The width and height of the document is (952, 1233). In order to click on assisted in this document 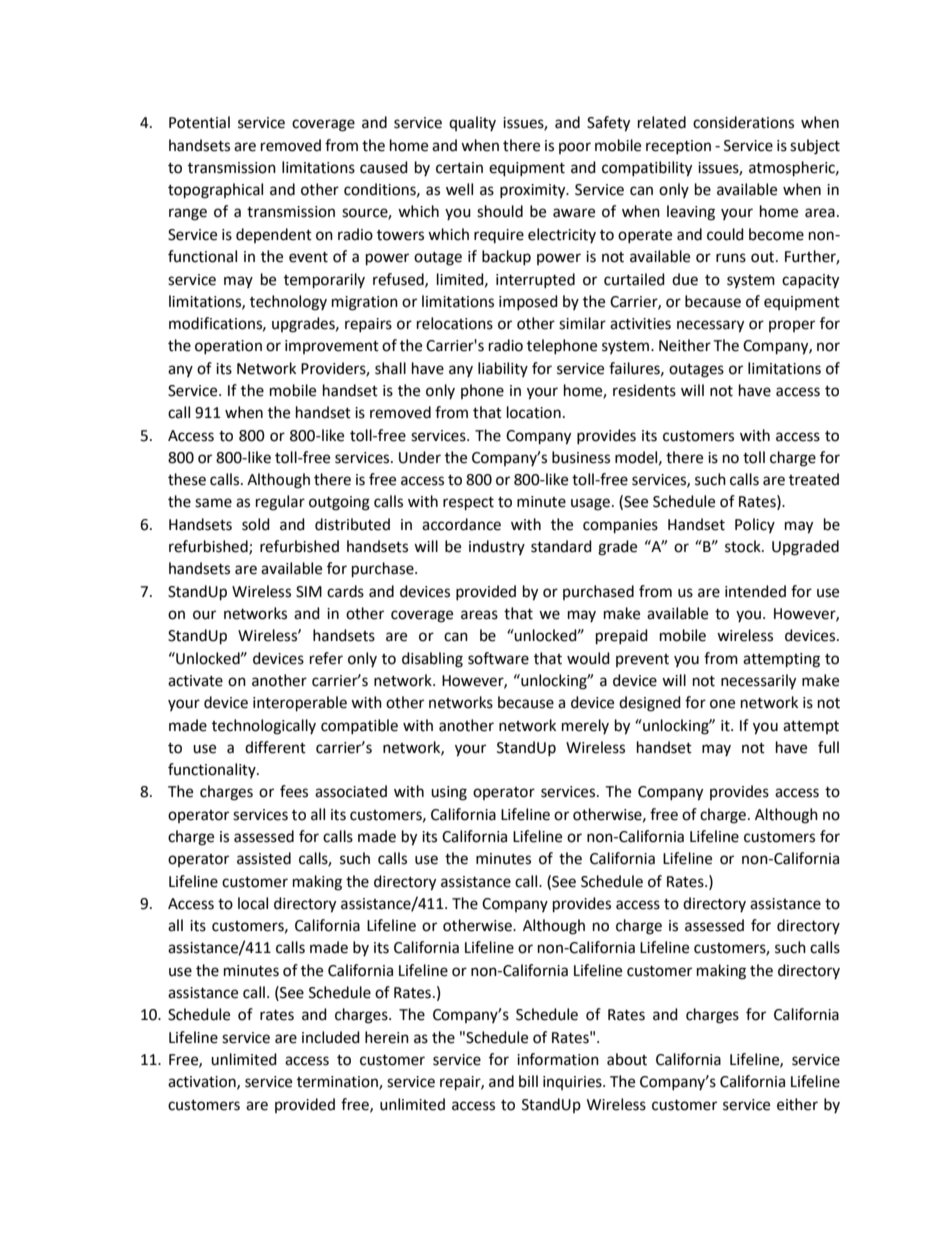, I will do `click(264, 858)`.
